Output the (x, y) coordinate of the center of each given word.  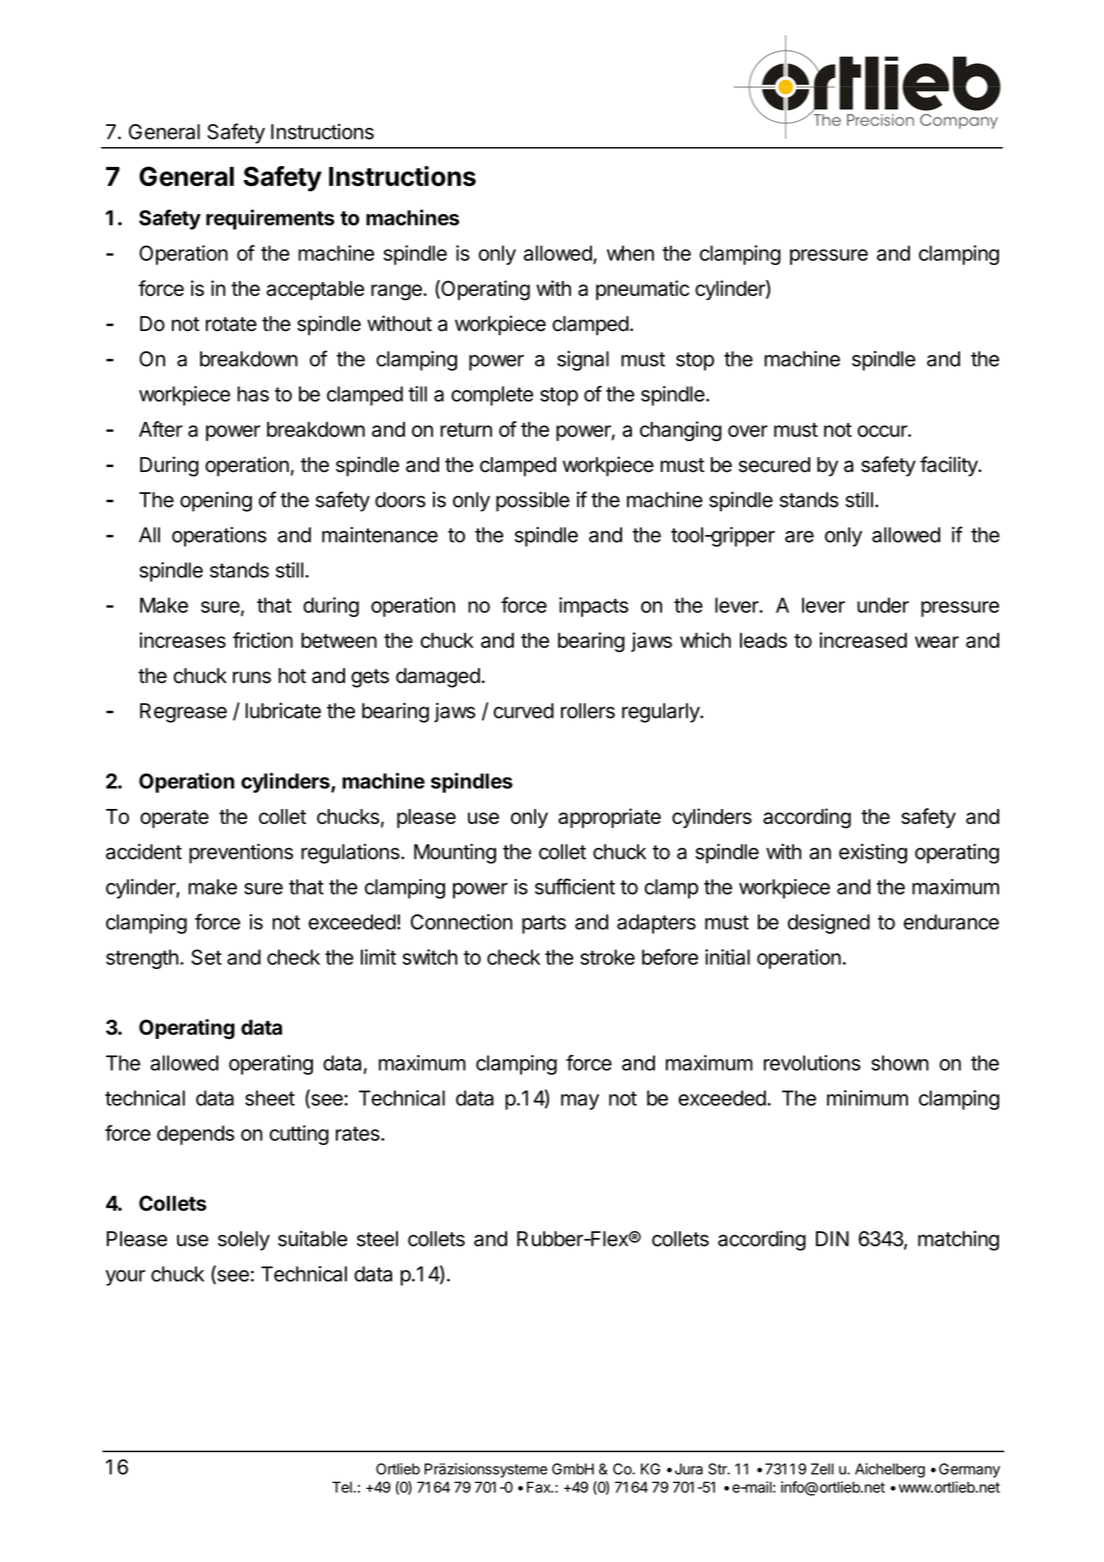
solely (244, 1241)
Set (206, 957)
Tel (343, 1487)
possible (533, 501)
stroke (607, 957)
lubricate (283, 710)
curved (523, 711)
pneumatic (642, 290)
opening (216, 501)
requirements (270, 219)
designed (829, 924)
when (630, 253)
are (799, 537)
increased (863, 640)
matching (958, 1241)
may (580, 1102)
